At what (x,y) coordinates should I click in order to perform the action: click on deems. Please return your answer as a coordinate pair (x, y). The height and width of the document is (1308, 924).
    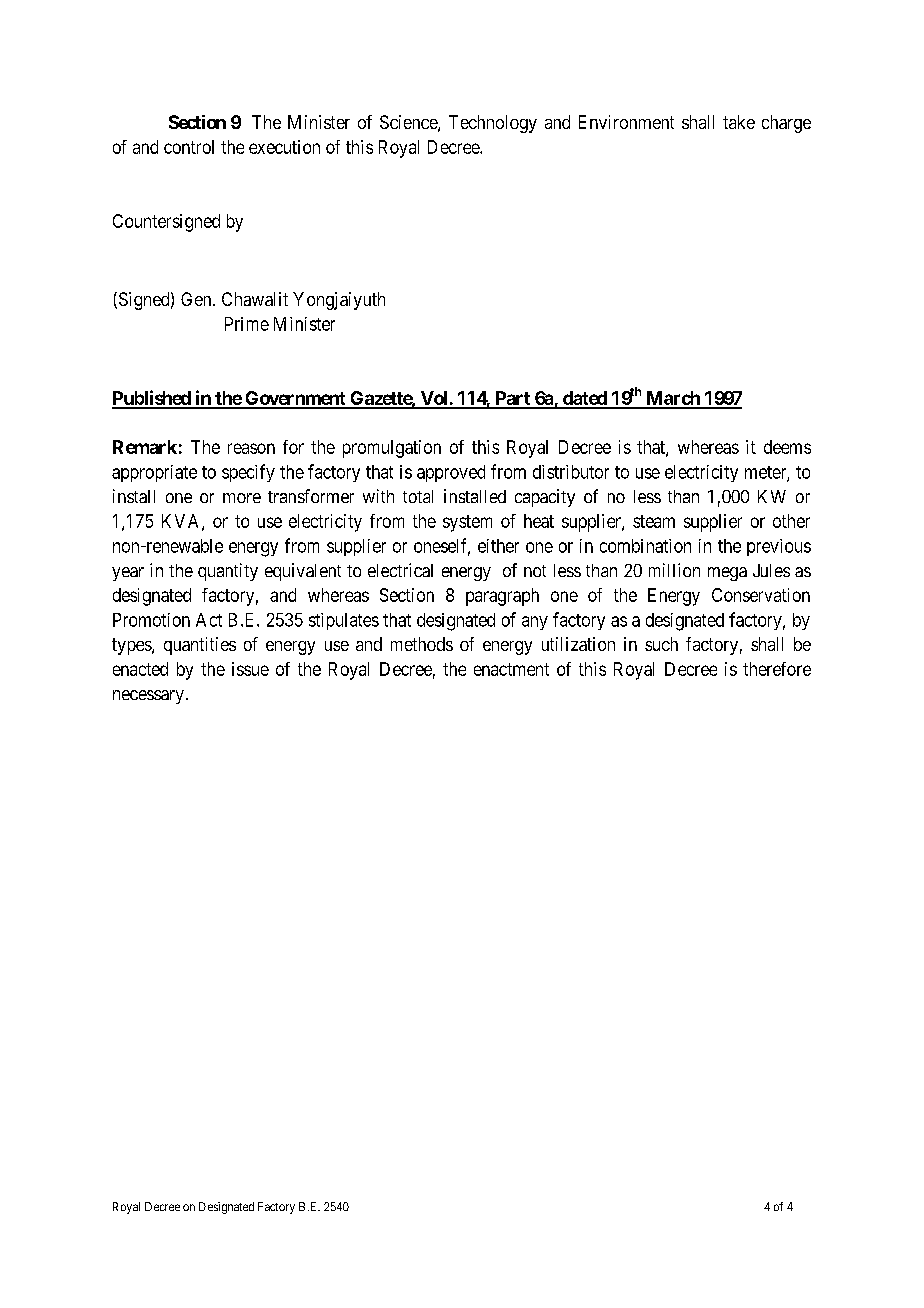
    Looking at the image, I should click on (787, 447).
